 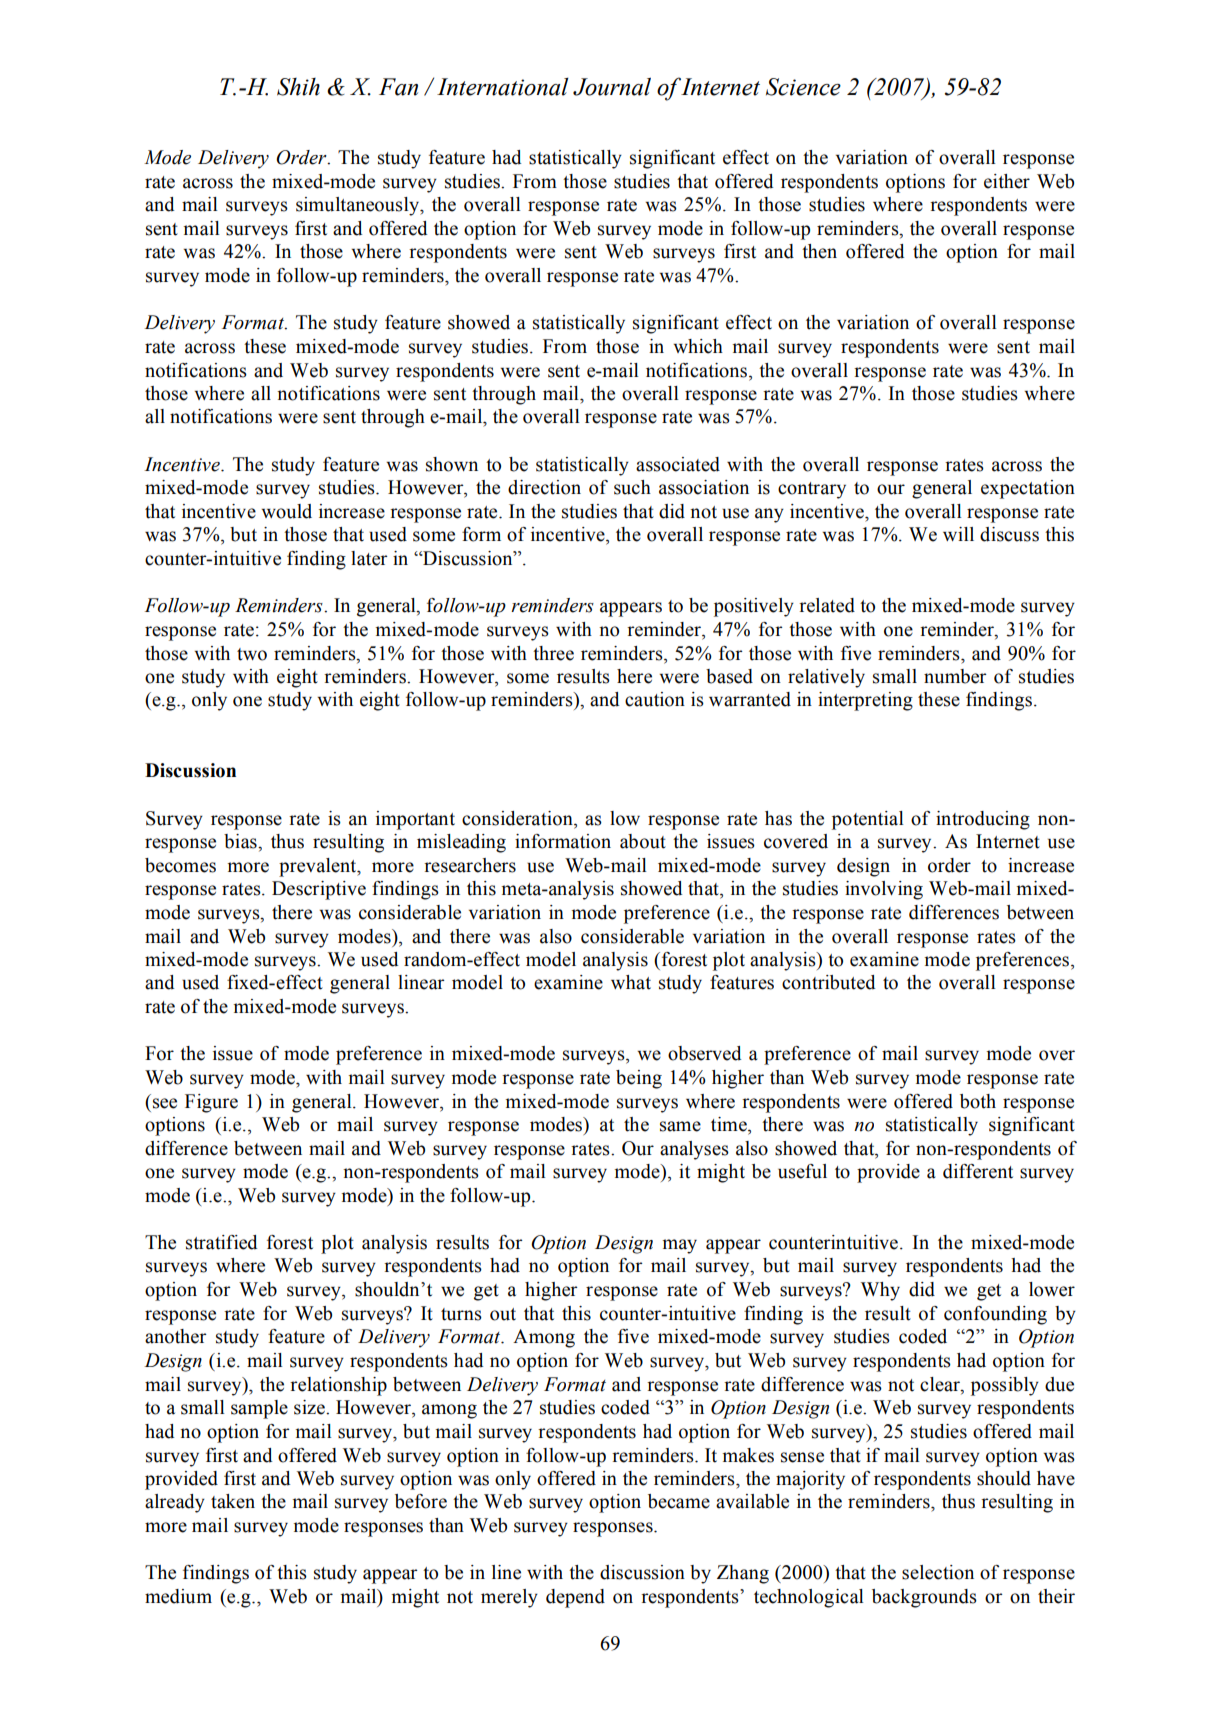 I want to click on Descriptive, so click(x=319, y=890).
